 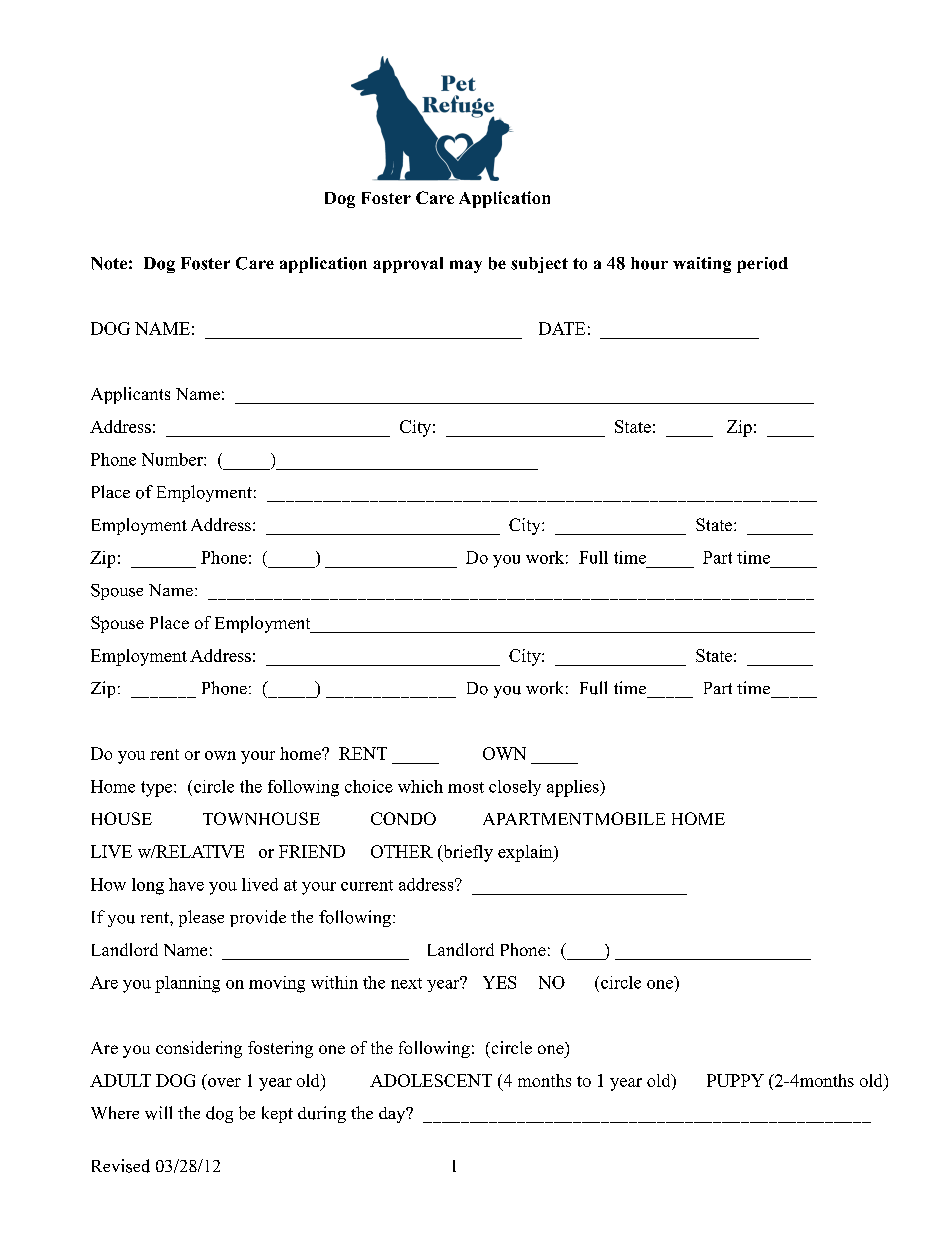 I want to click on which, so click(x=420, y=786).
